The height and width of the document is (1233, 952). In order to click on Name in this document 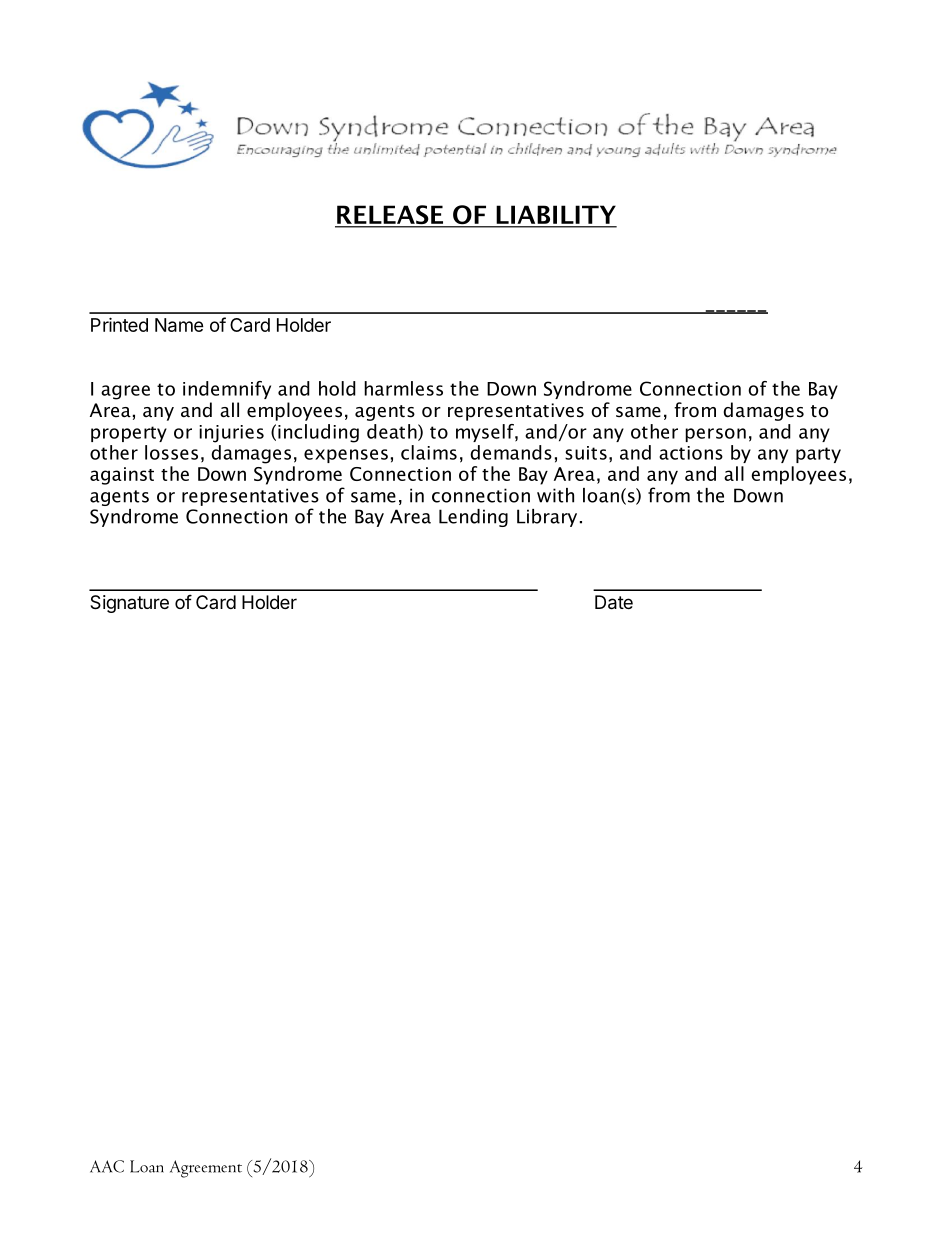, I will do `click(179, 325)`.
